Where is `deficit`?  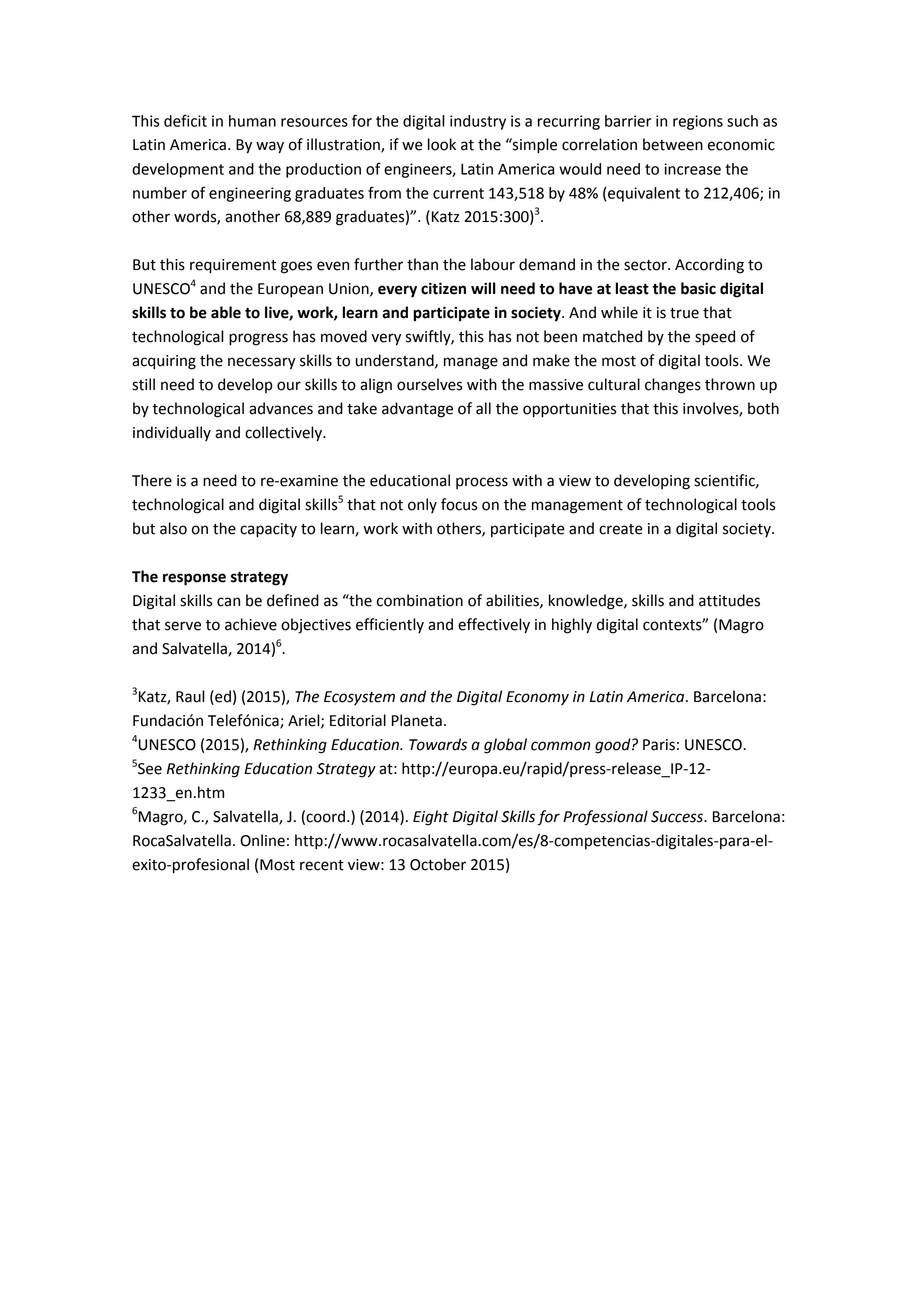
deficit is located at coordinates (185, 120).
